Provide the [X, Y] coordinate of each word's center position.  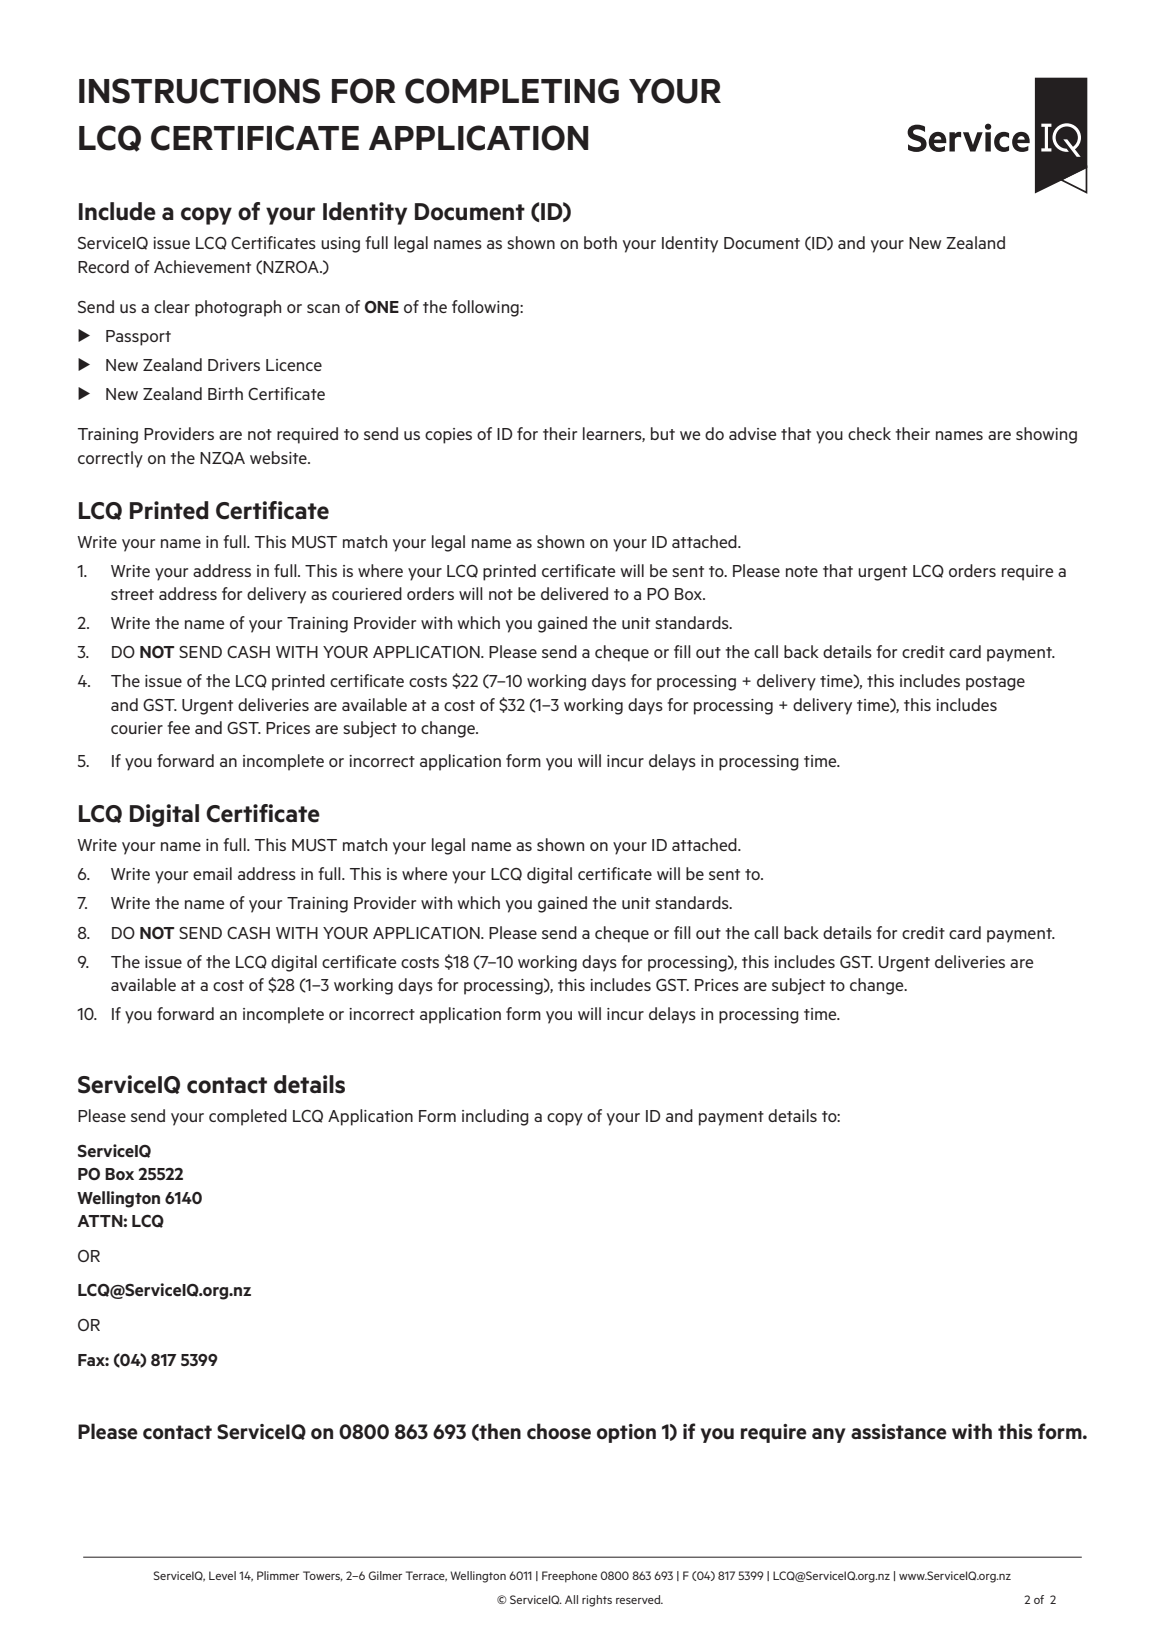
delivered [574, 593]
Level [222, 1575]
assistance [899, 1432]
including [495, 1117]
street [132, 594]
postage [995, 683]
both [600, 242]
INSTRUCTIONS [199, 91]
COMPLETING [512, 91]
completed [248, 1117]
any [829, 1435]
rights [597, 1601]
